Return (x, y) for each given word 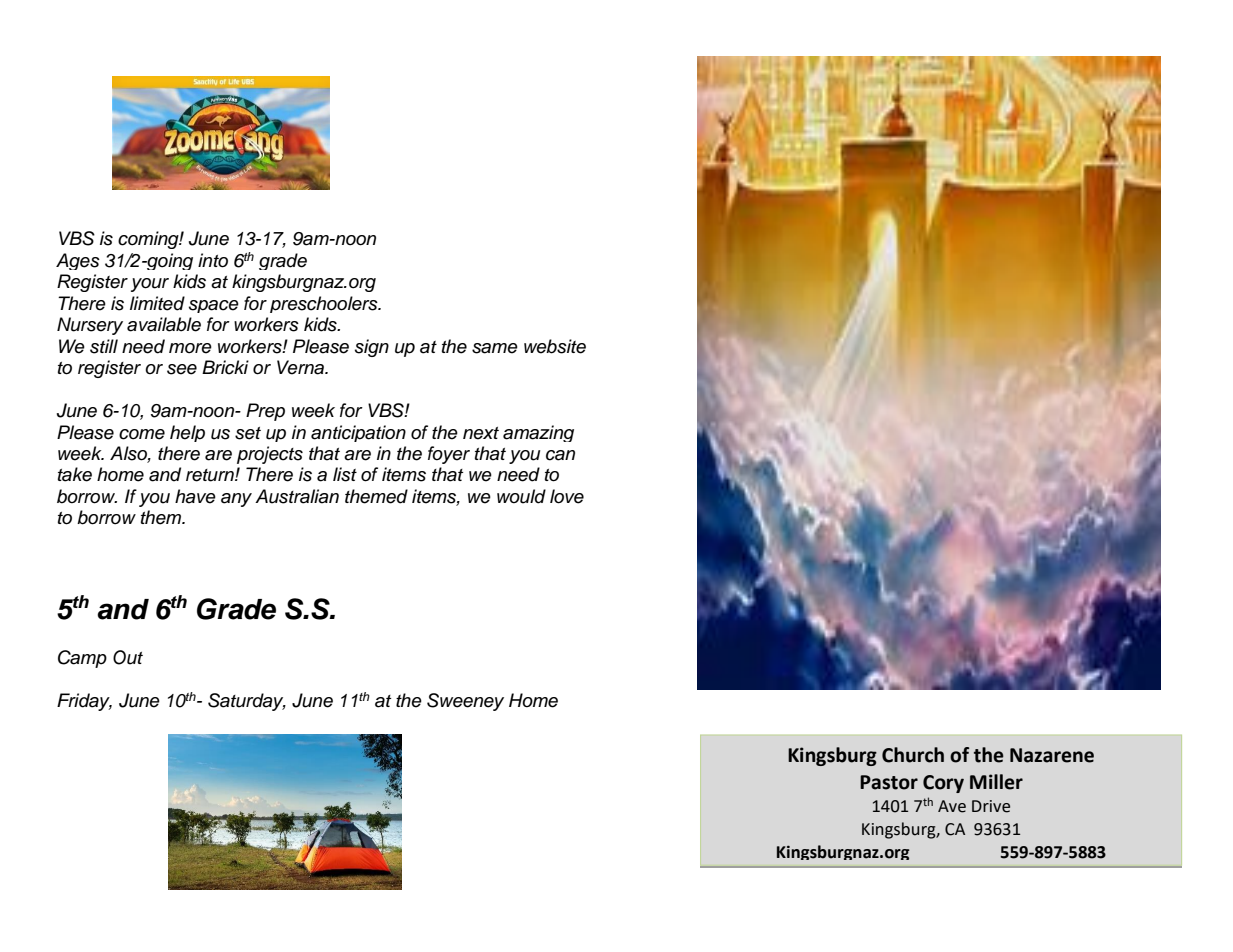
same (495, 348)
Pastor (889, 782)
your (150, 285)
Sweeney (465, 702)
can (560, 455)
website (555, 346)
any (236, 500)
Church (913, 755)
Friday (84, 702)
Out (128, 657)
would (521, 496)
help (187, 433)
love (567, 496)
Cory (943, 784)
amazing (538, 433)
